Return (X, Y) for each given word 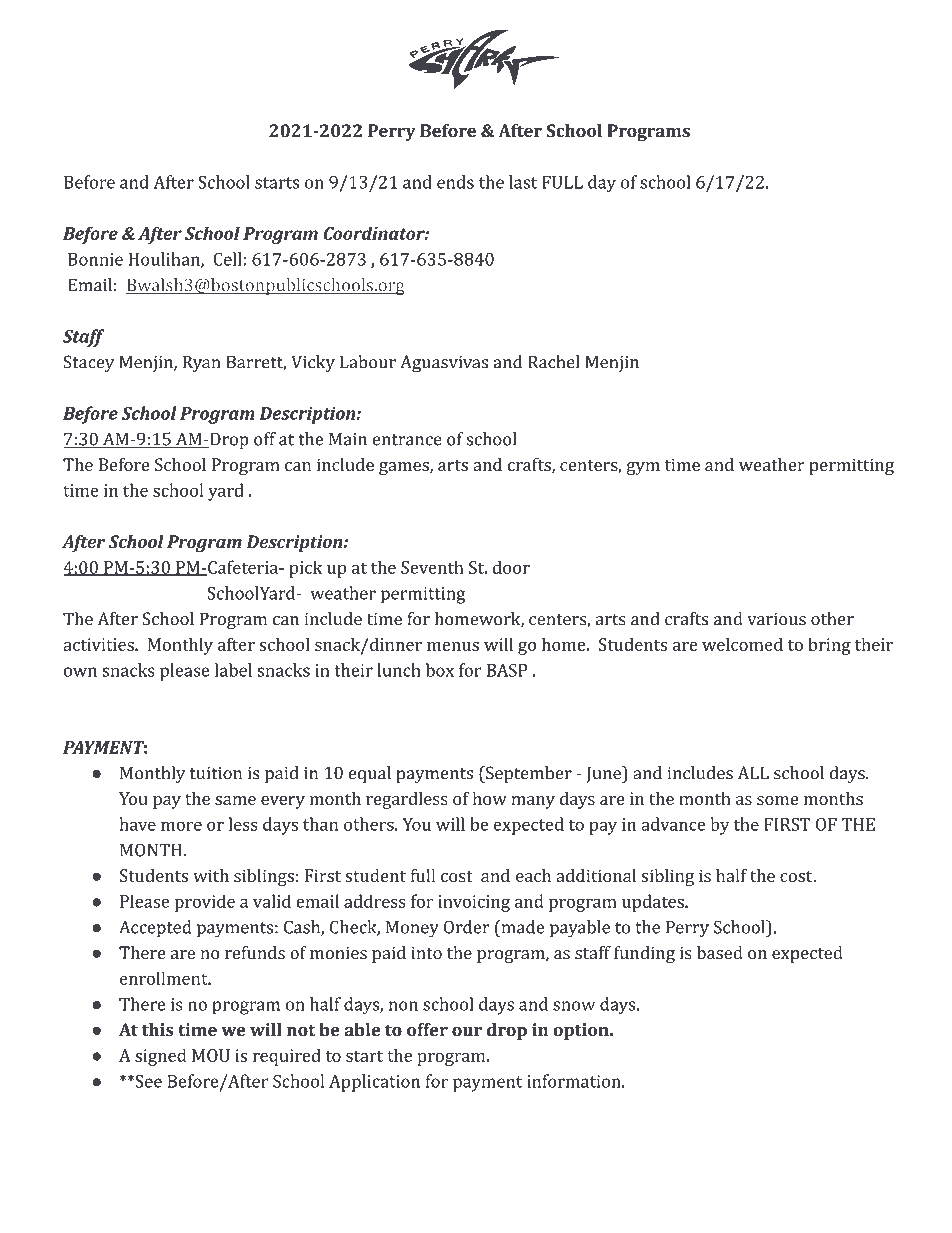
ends (455, 182)
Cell (227, 259)
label (233, 670)
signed (161, 1057)
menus (453, 646)
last (523, 182)
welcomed (742, 644)
